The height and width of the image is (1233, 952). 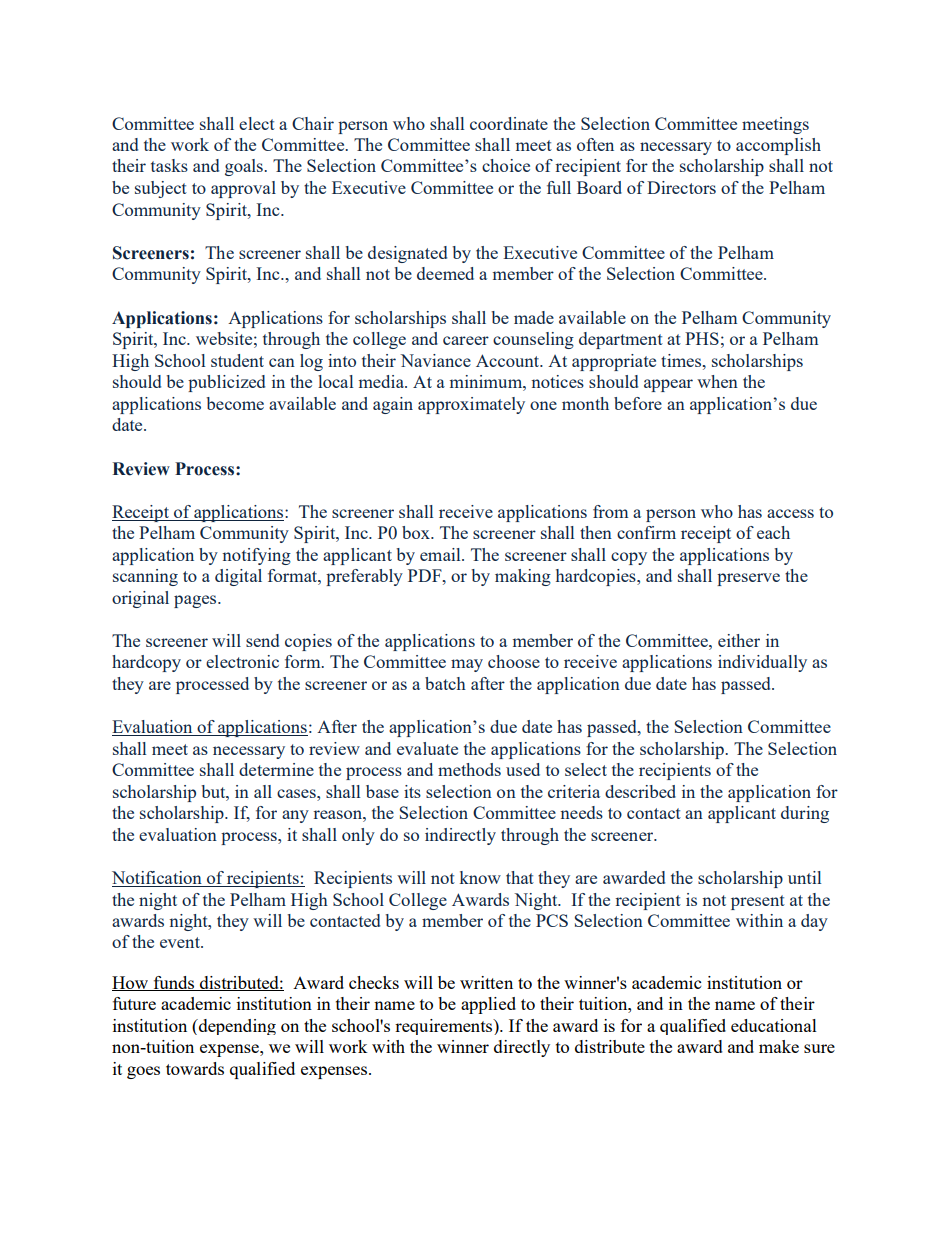 I want to click on make, so click(x=779, y=1046).
